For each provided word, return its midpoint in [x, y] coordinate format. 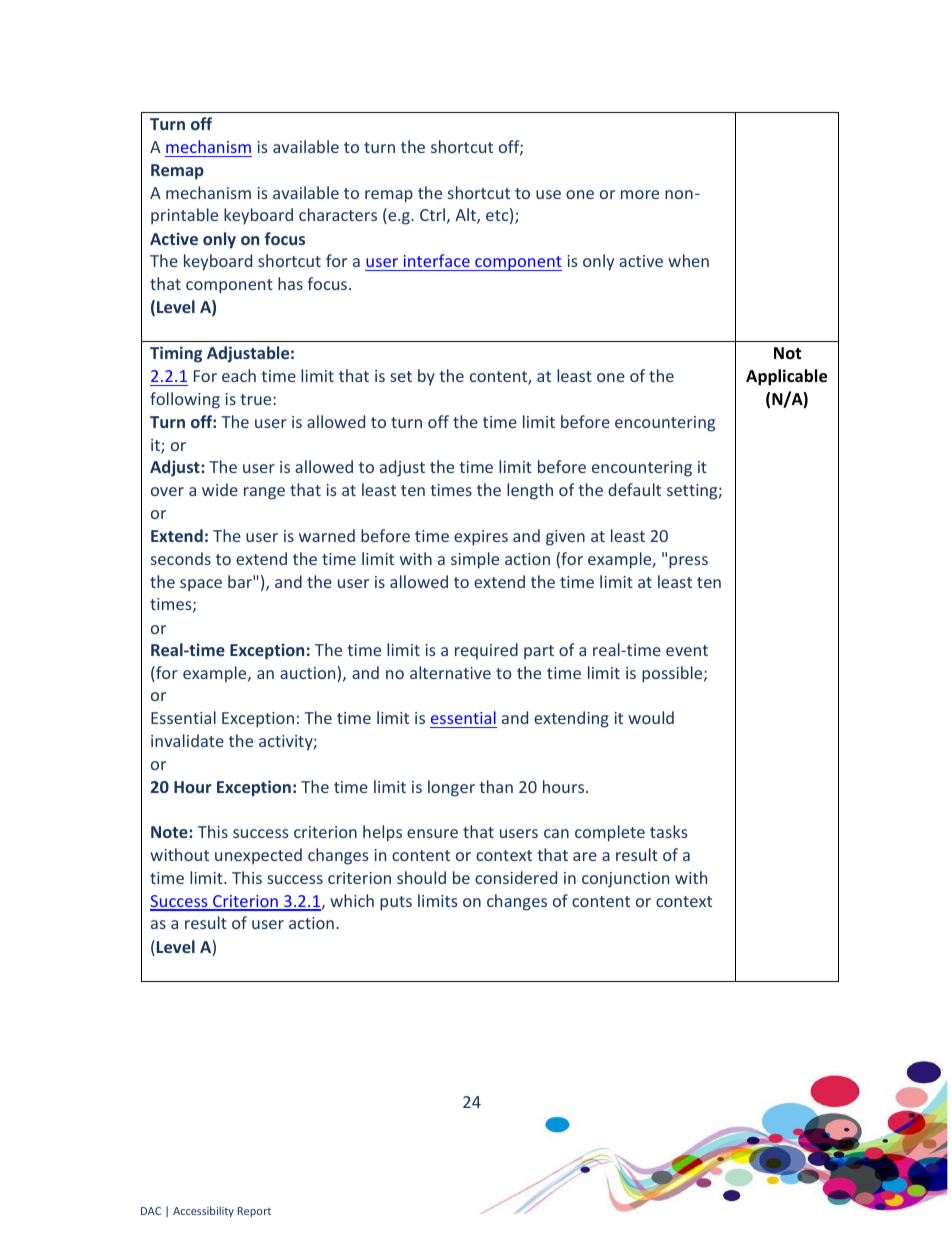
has [290, 283]
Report [254, 1212]
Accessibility [203, 1211]
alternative [450, 672]
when [688, 260]
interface [437, 260]
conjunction [625, 880]
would [651, 717]
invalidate [187, 740]
